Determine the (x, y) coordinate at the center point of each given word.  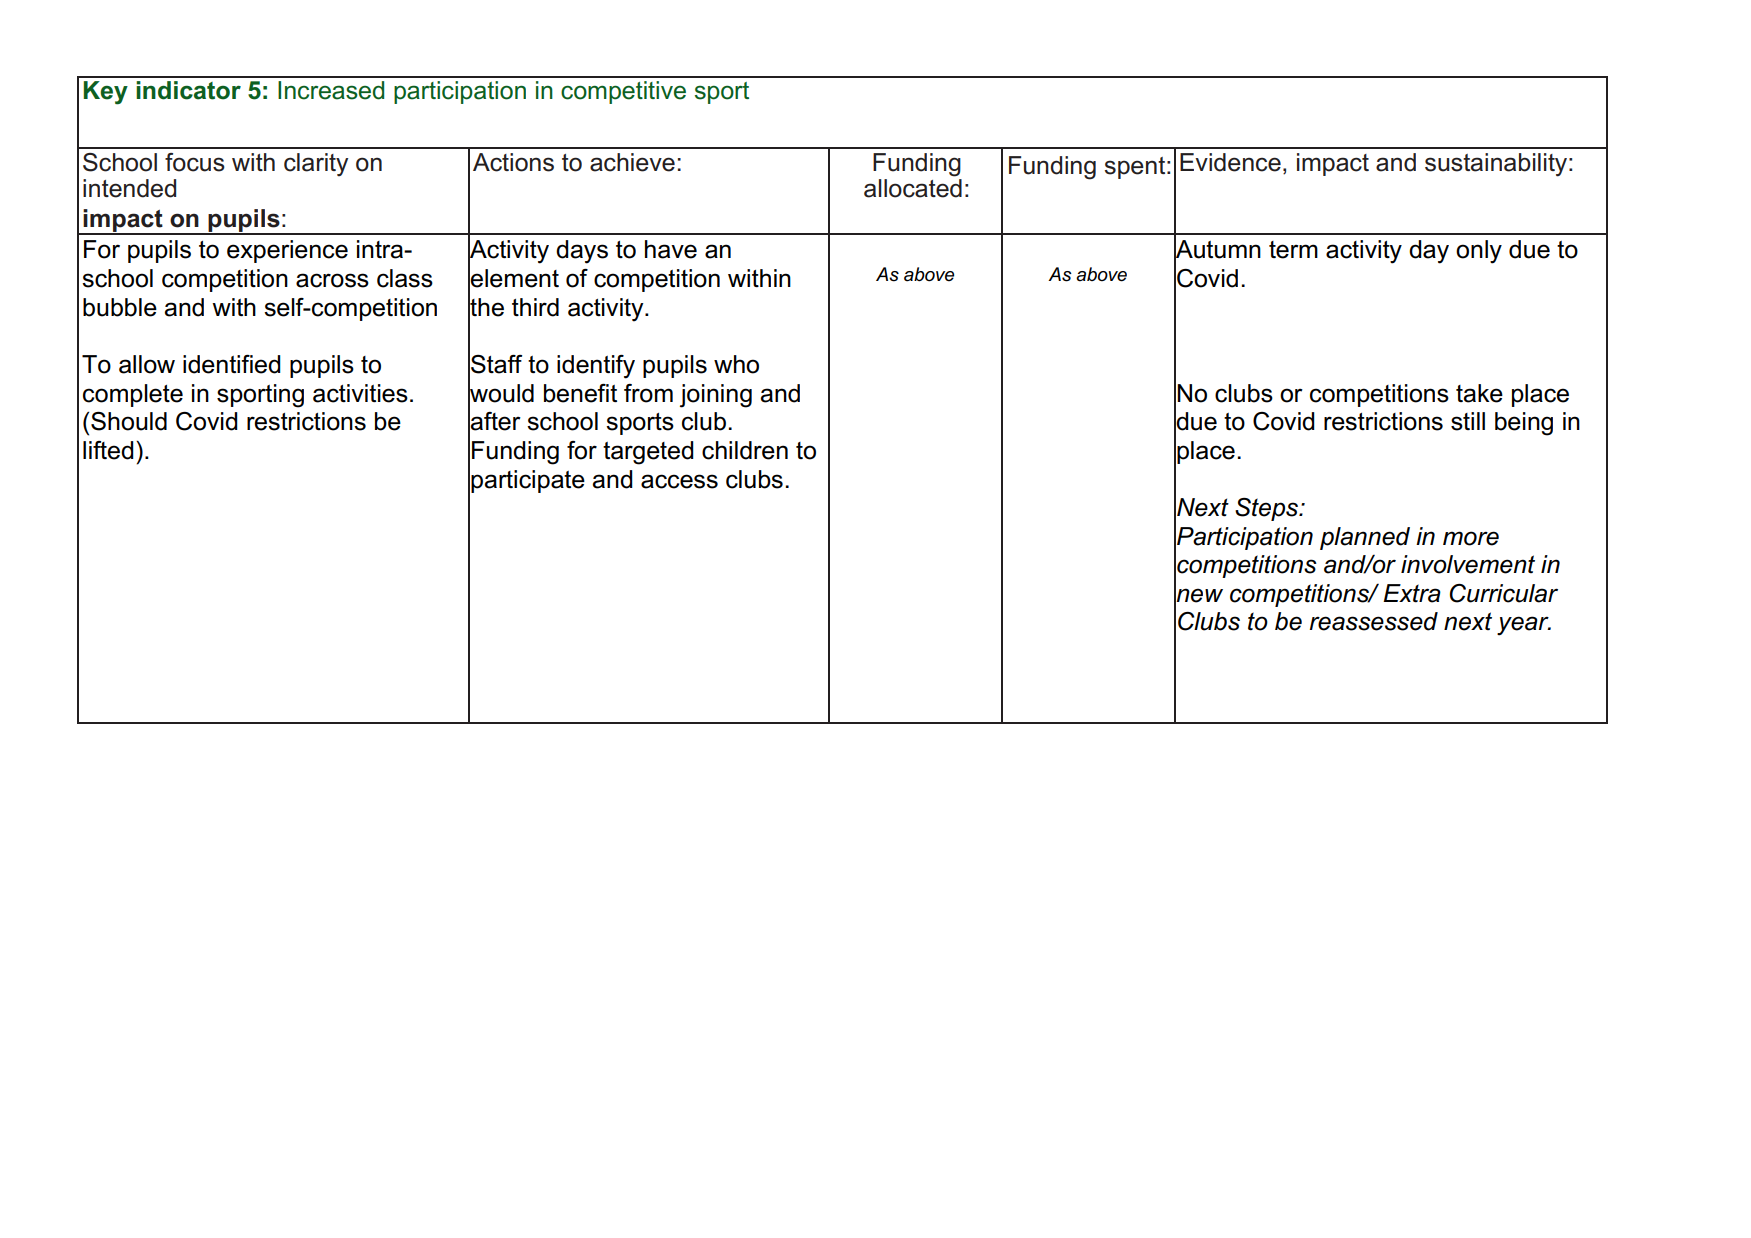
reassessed (1374, 621)
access (679, 481)
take (1479, 393)
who (736, 364)
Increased (331, 90)
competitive (623, 92)
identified (232, 364)
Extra (1412, 593)
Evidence (1230, 162)
